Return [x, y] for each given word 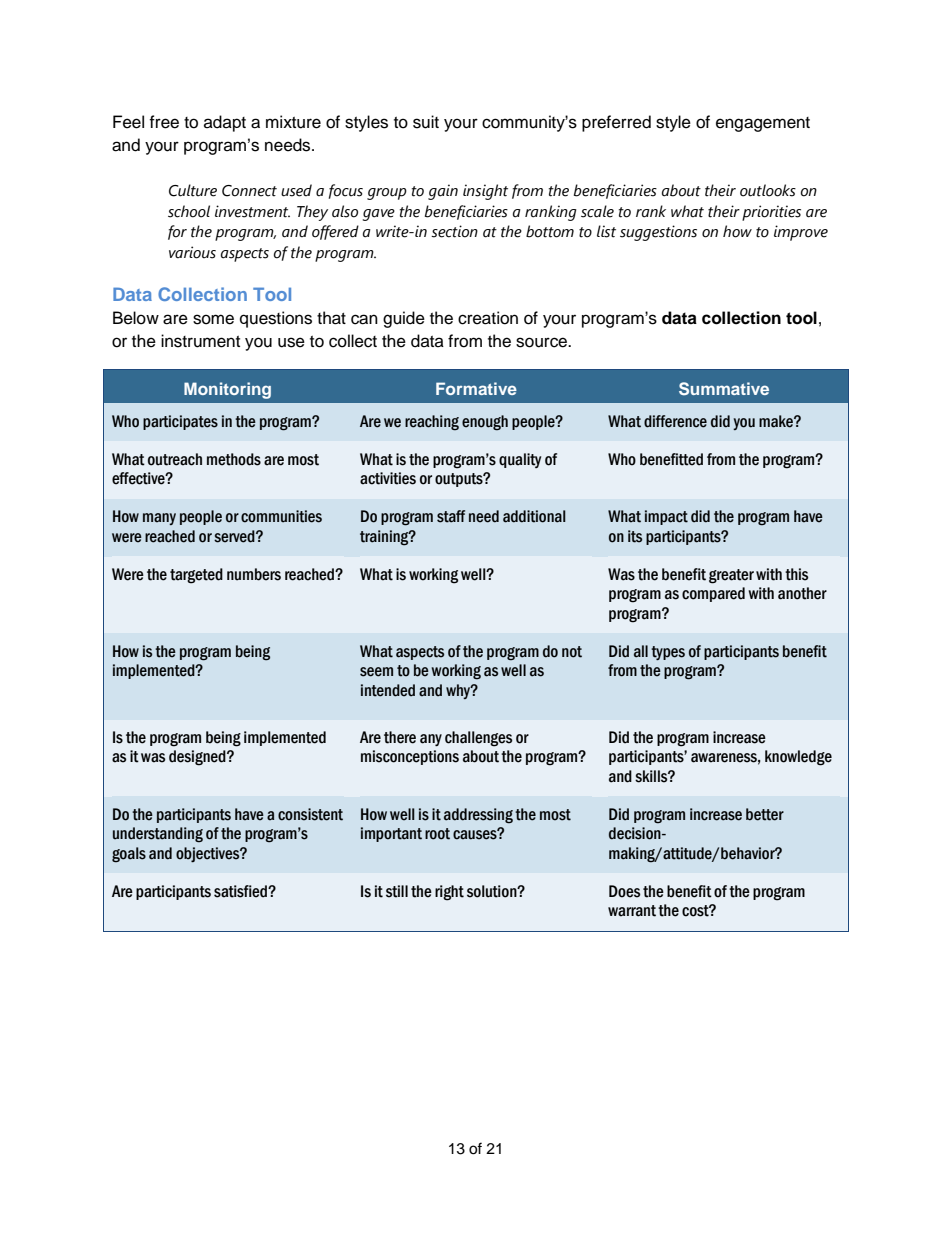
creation [488, 318]
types [668, 653]
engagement [763, 124]
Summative [724, 389]
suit [426, 122]
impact [666, 517]
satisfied [241, 891]
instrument [200, 341]
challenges [479, 739]
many [159, 519]
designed [198, 758]
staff [451, 516]
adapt [225, 123]
